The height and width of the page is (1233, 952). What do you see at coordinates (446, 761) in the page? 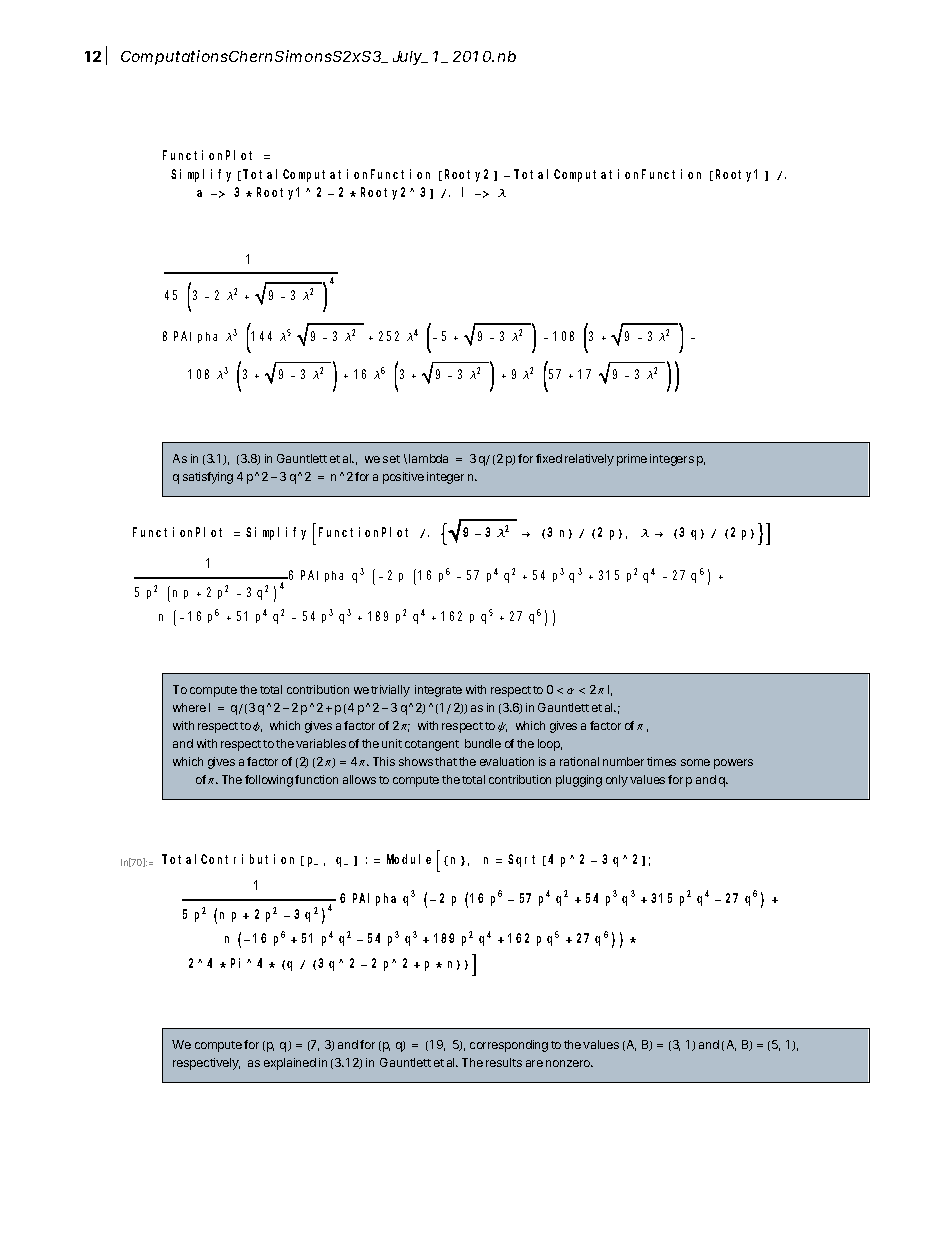
I see `that` at bounding box center [446, 761].
